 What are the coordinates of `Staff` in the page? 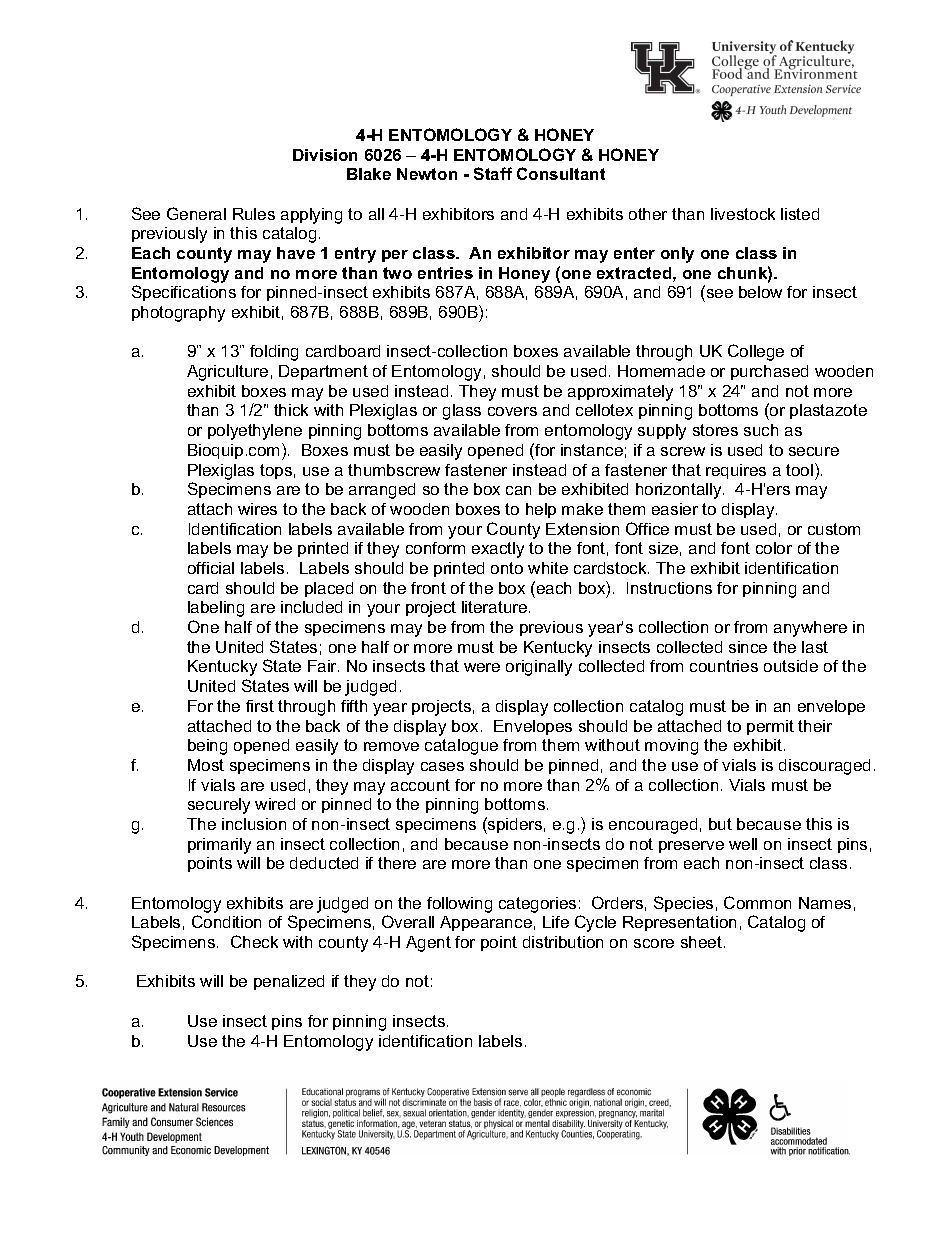 It's located at (493, 173).
